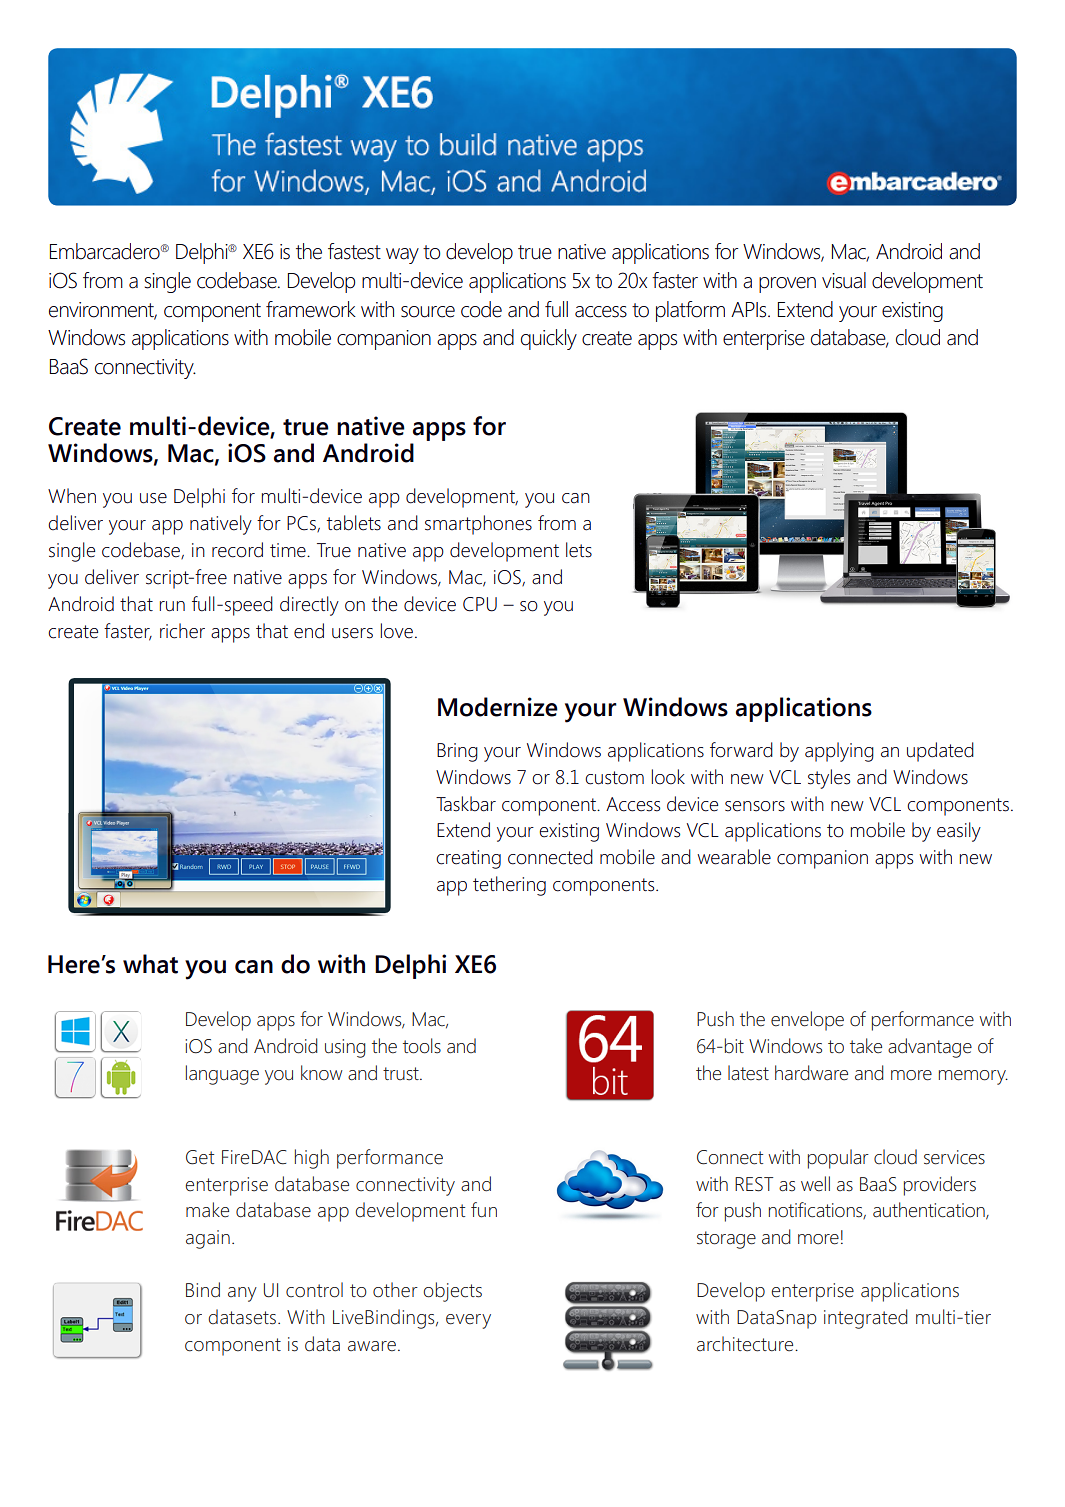  I want to click on framework, so click(311, 309).
